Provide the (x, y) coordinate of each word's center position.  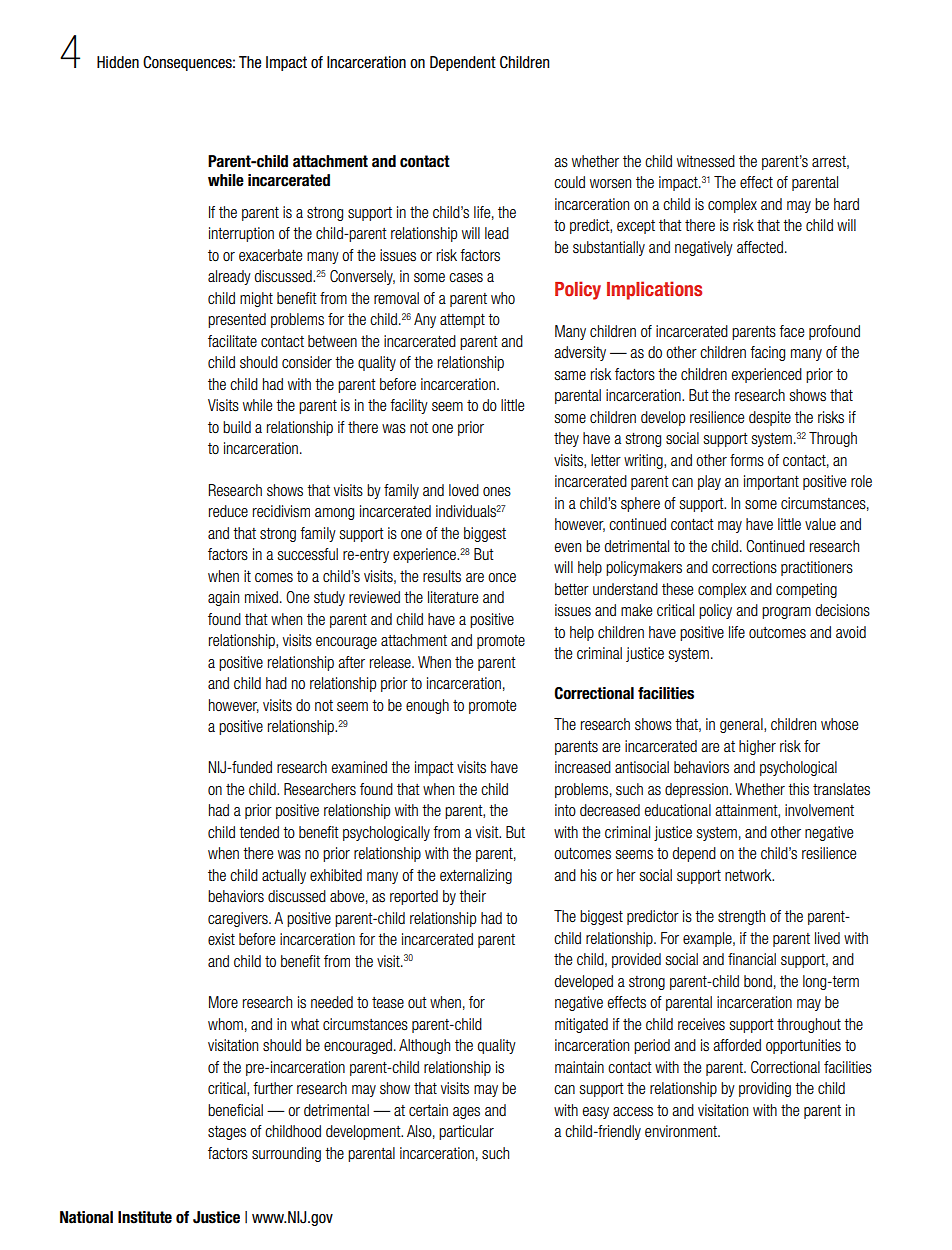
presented (237, 320)
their (472, 896)
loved (464, 490)
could (569, 182)
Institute (145, 1217)
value (820, 524)
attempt (462, 321)
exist (221, 939)
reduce (228, 511)
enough (427, 706)
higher (757, 747)
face (791, 331)
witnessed (706, 161)
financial (752, 959)
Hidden (118, 62)
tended (259, 832)
